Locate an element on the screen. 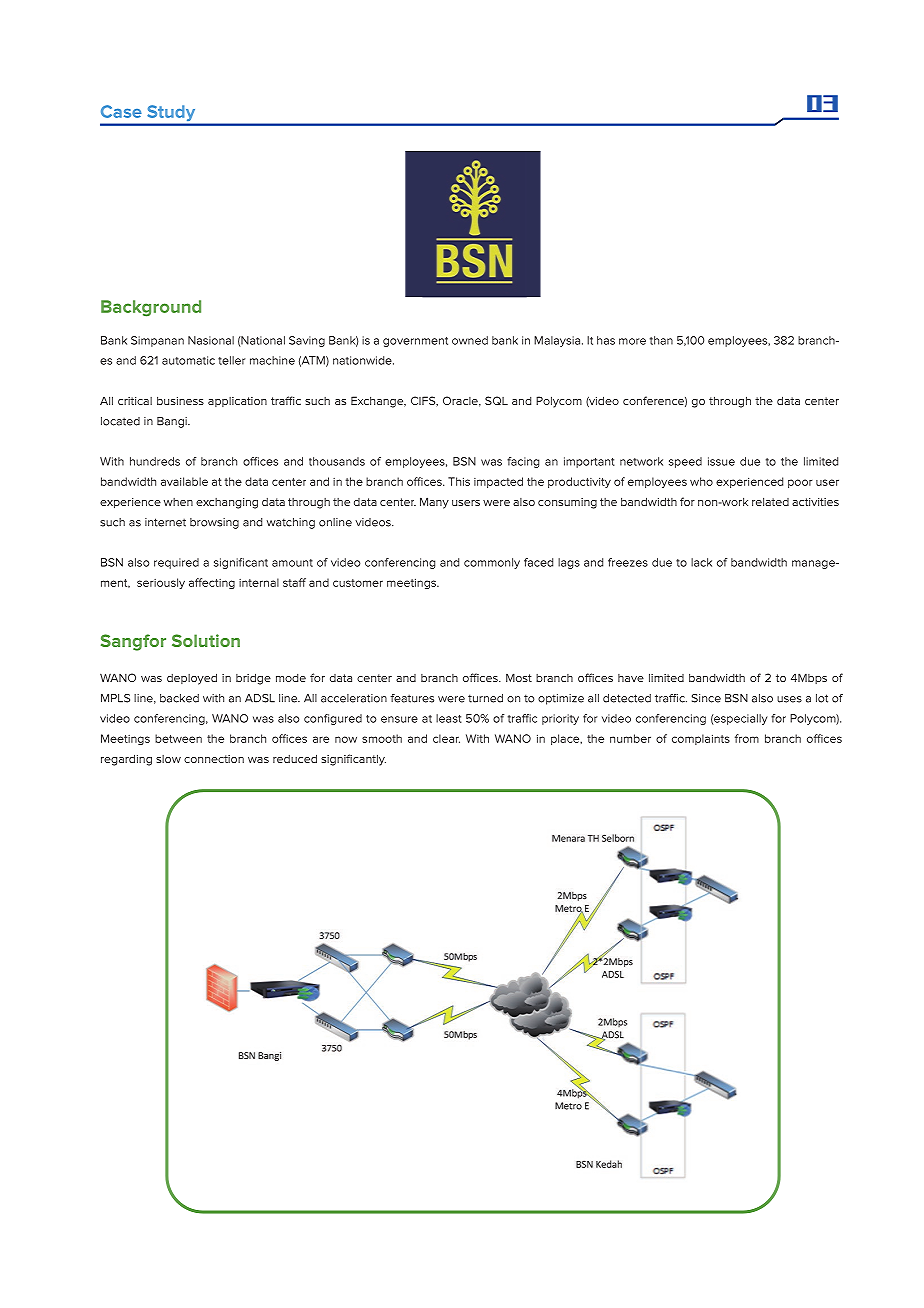 This screenshot has height=1308, width=924. Malaysia is located at coordinates (558, 341).
